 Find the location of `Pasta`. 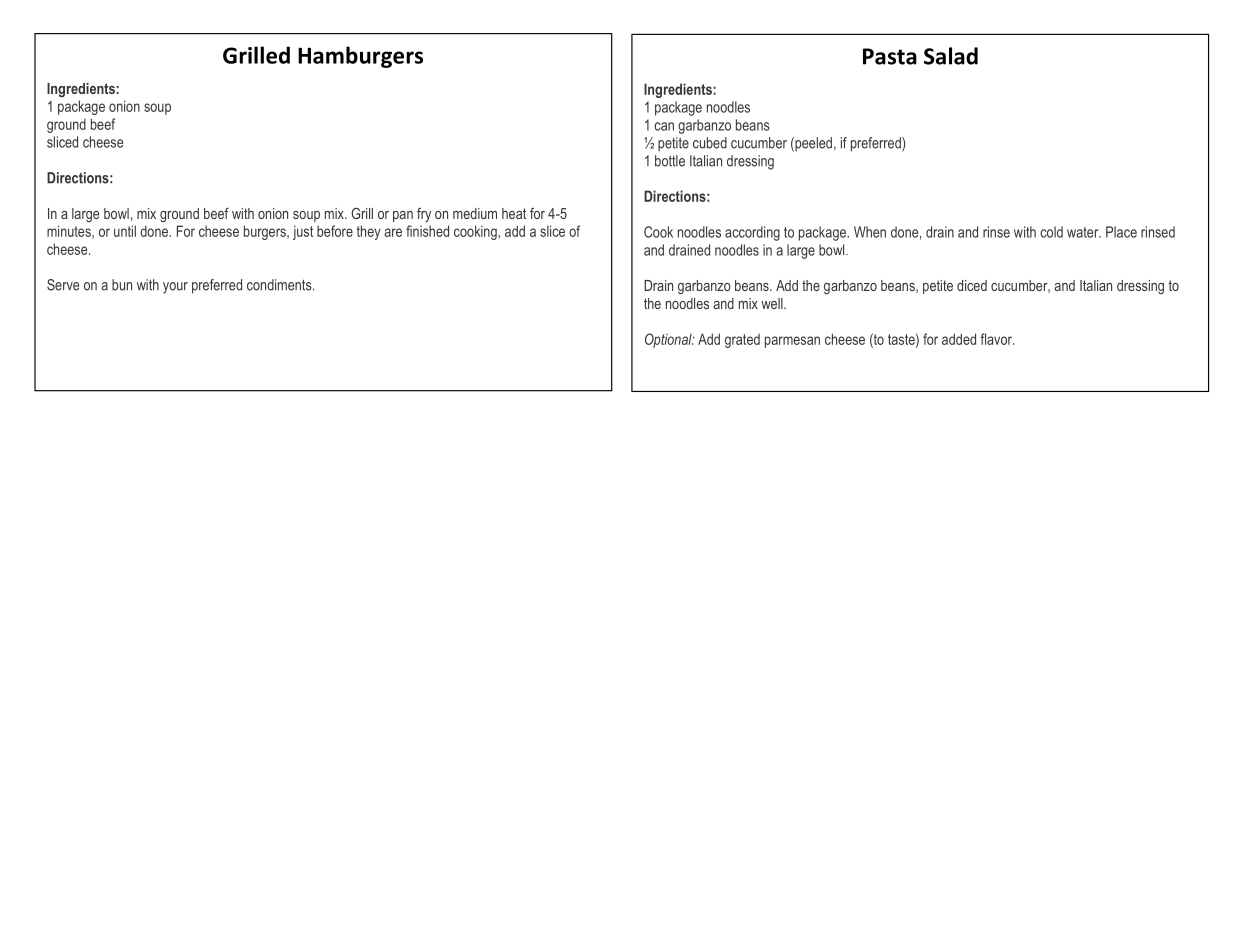

Pasta is located at coordinates (890, 56).
